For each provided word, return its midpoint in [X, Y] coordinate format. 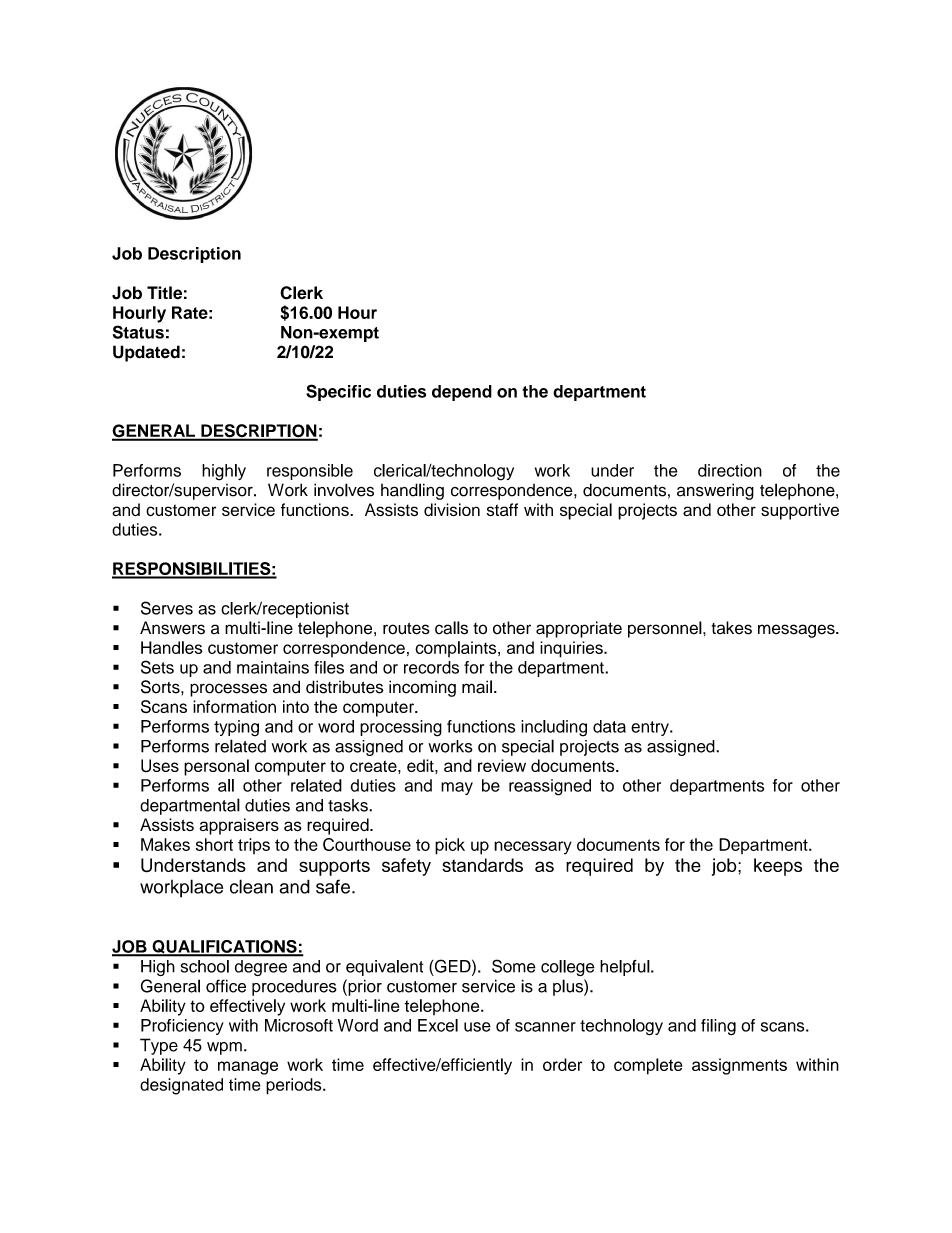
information [234, 706]
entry [651, 728]
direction [730, 470]
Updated [146, 353]
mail [477, 687]
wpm [224, 1048]
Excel [438, 1025]
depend [462, 393]
